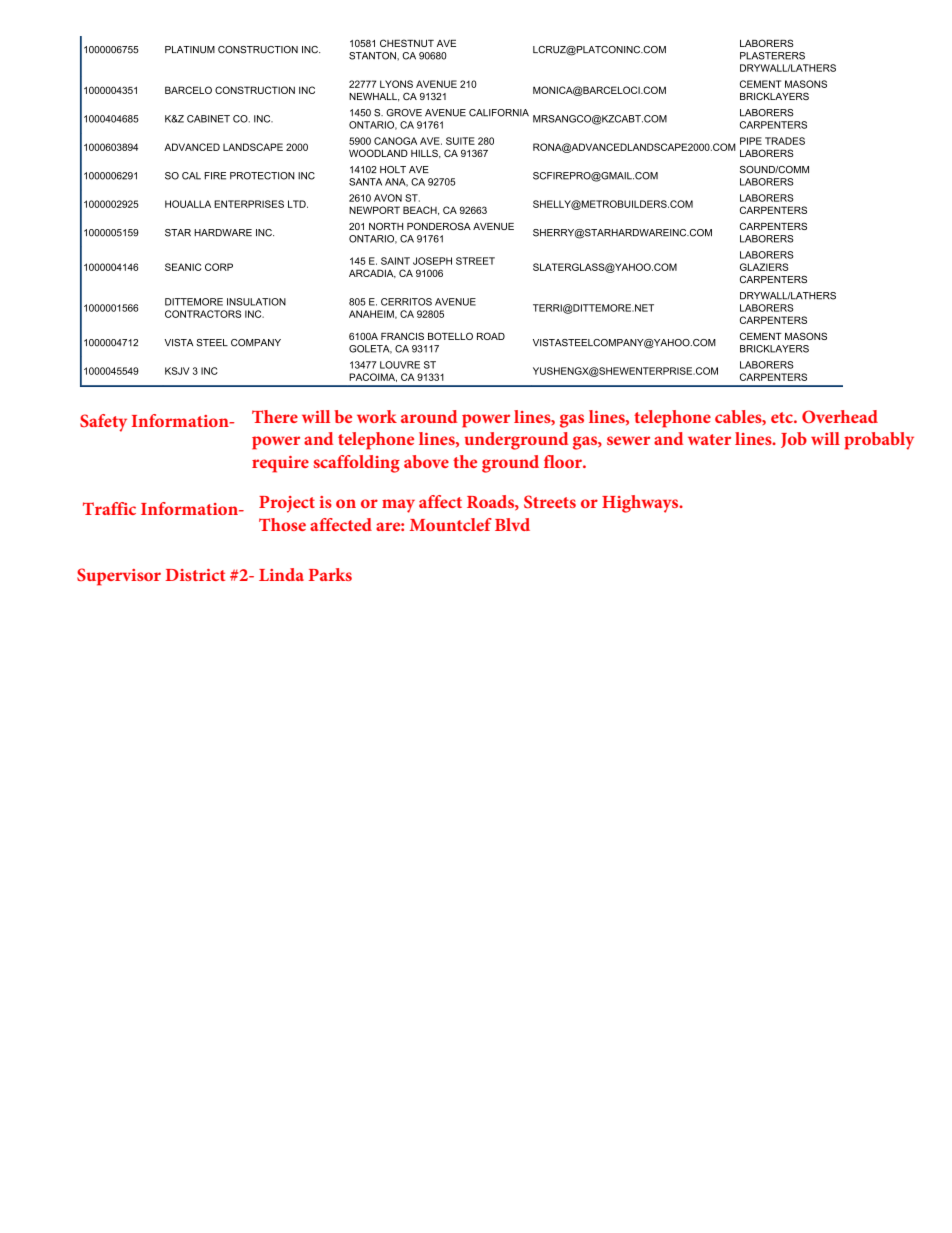 This document has height=1233, width=952. Describe the element at coordinates (119, 577) in the document. I see `Supervisor` at that location.
